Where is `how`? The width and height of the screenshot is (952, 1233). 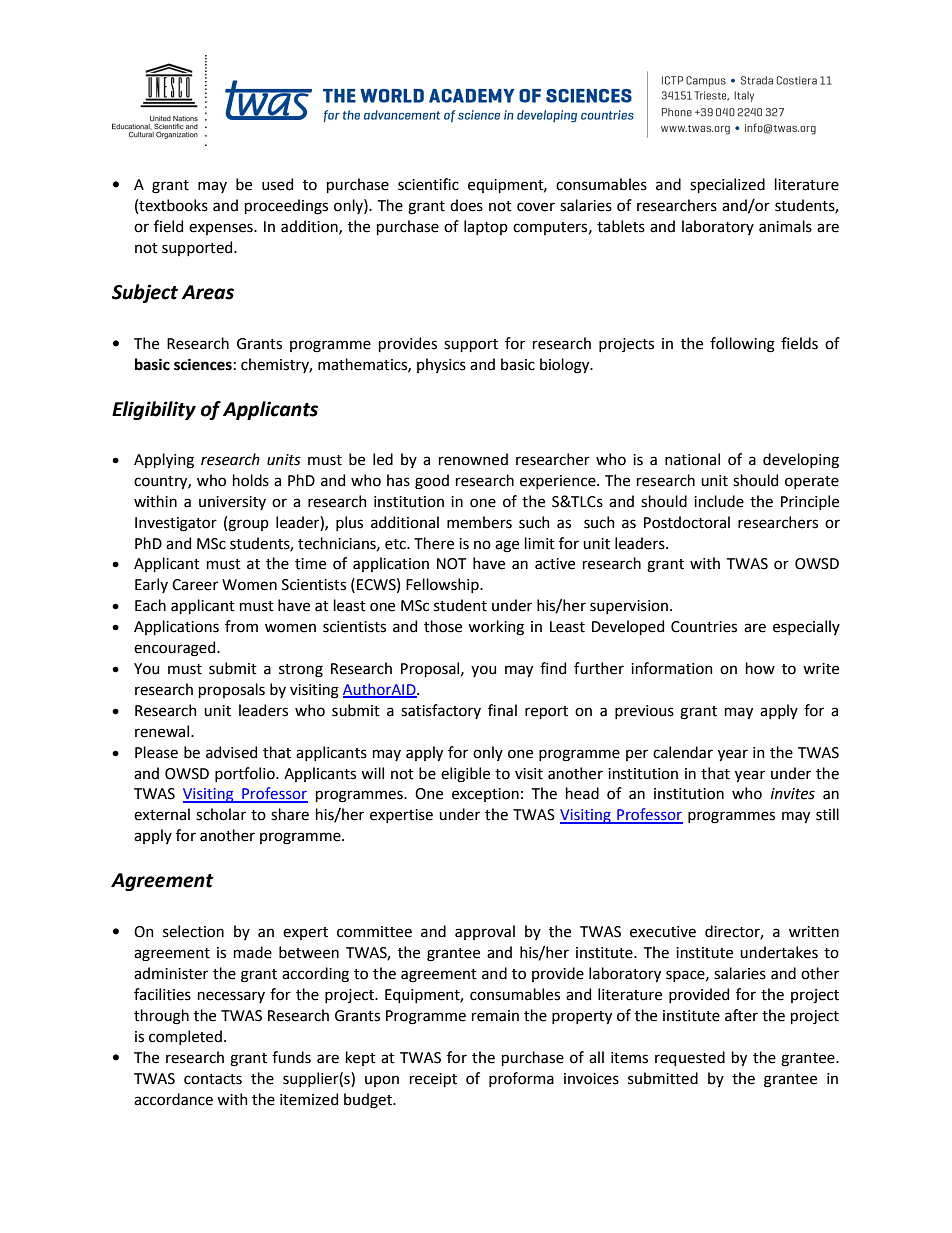
how is located at coordinates (760, 668).
